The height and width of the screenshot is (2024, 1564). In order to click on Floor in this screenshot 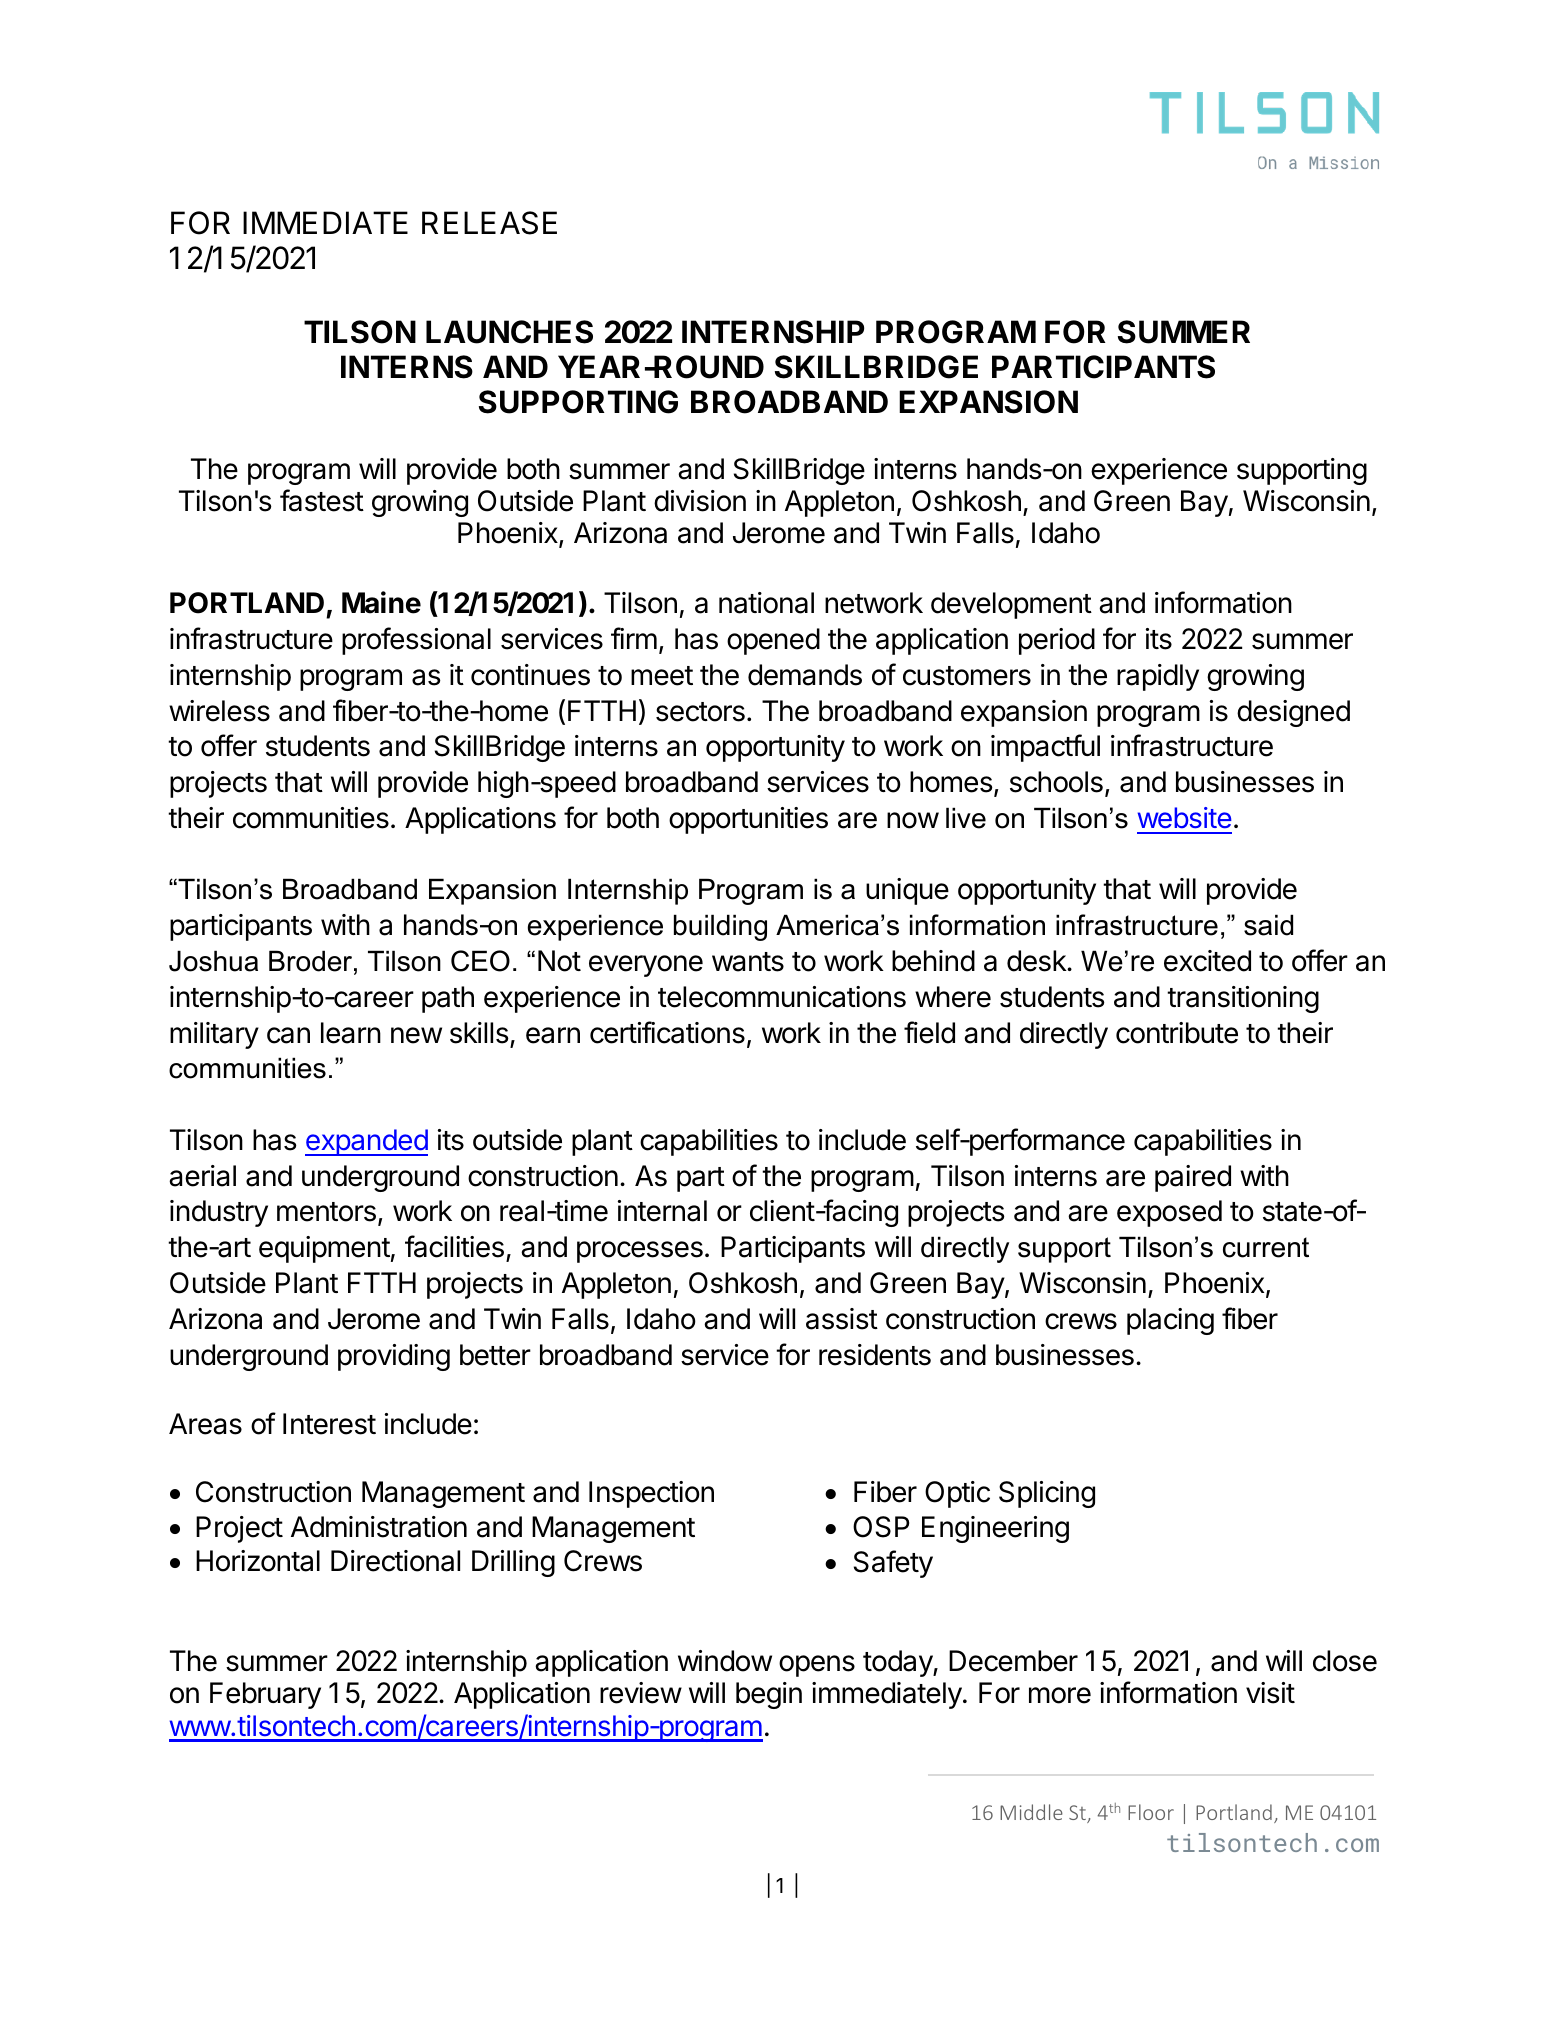, I will do `click(1151, 1812)`.
